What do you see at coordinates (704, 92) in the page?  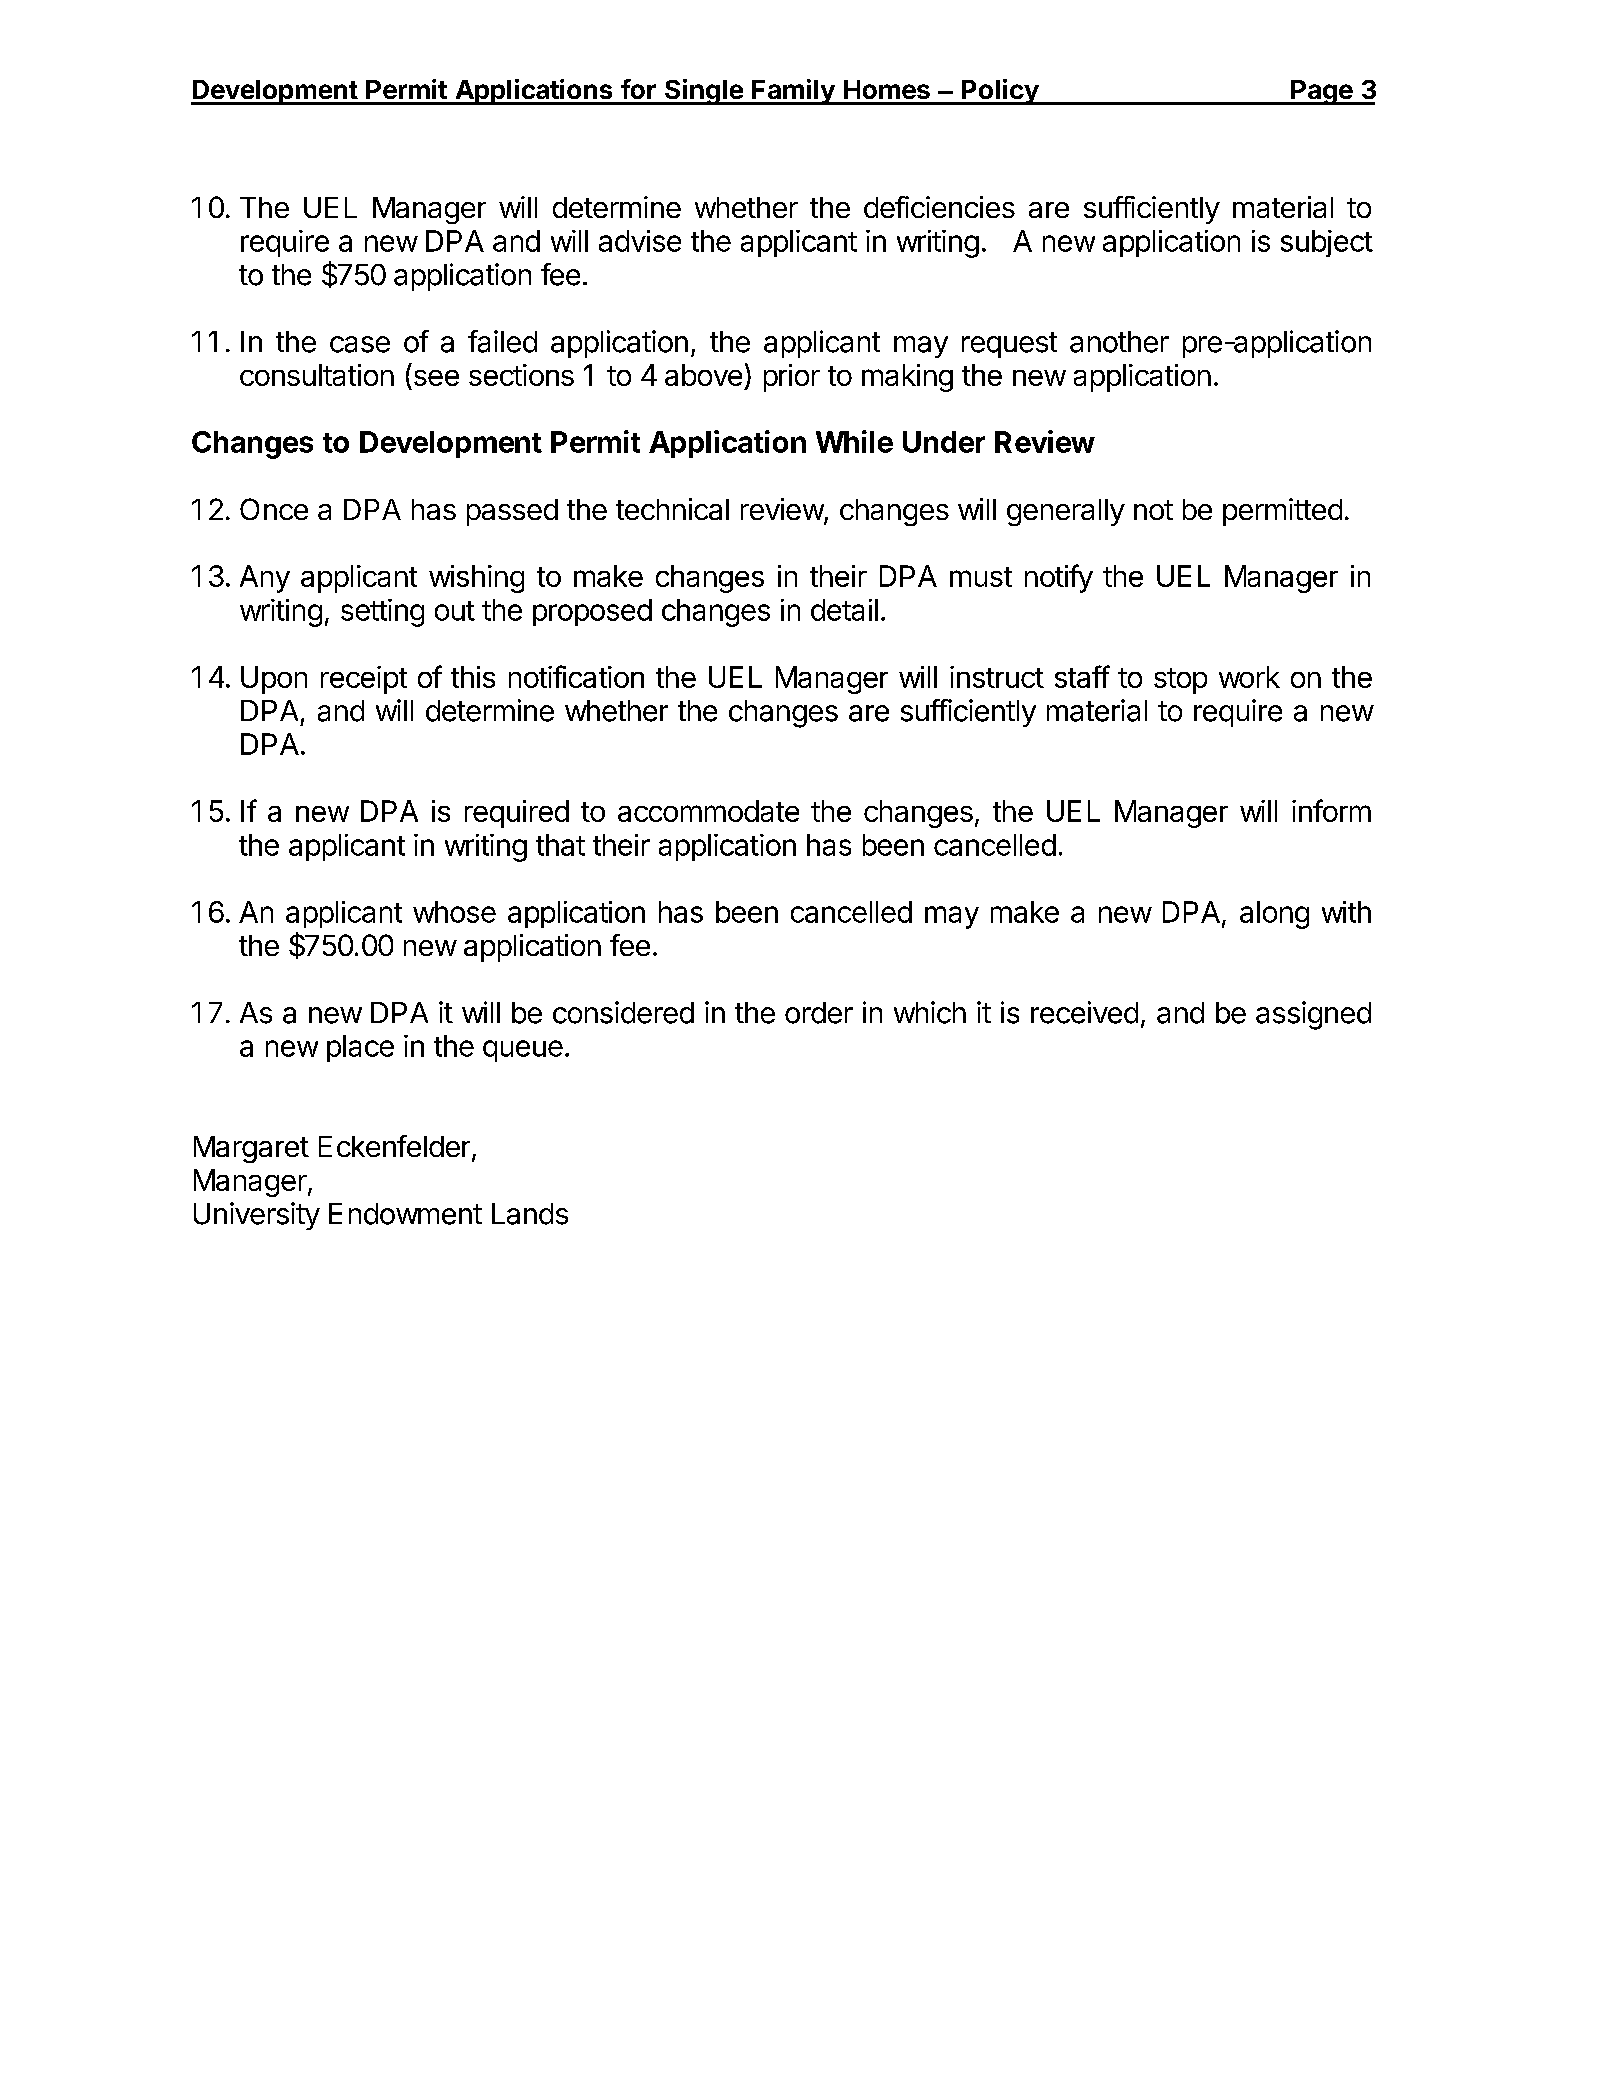 I see `Single` at bounding box center [704, 92].
